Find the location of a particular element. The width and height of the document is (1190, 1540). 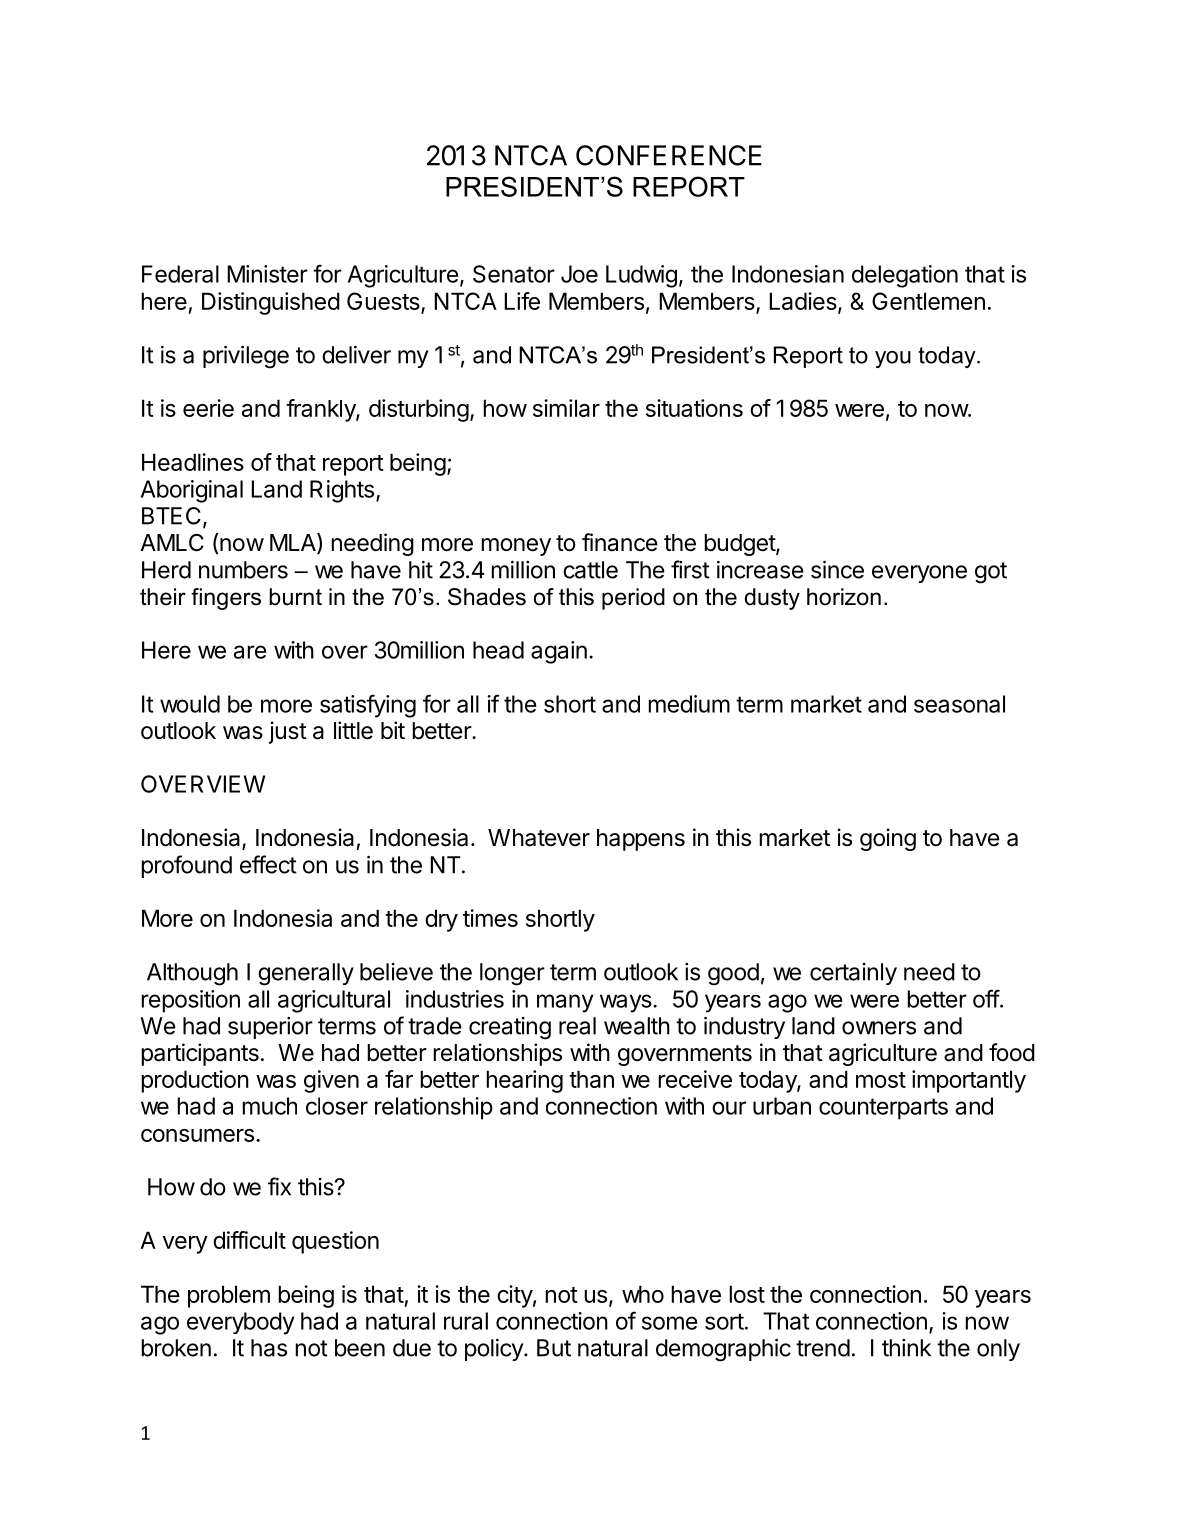

certainly is located at coordinates (853, 974).
